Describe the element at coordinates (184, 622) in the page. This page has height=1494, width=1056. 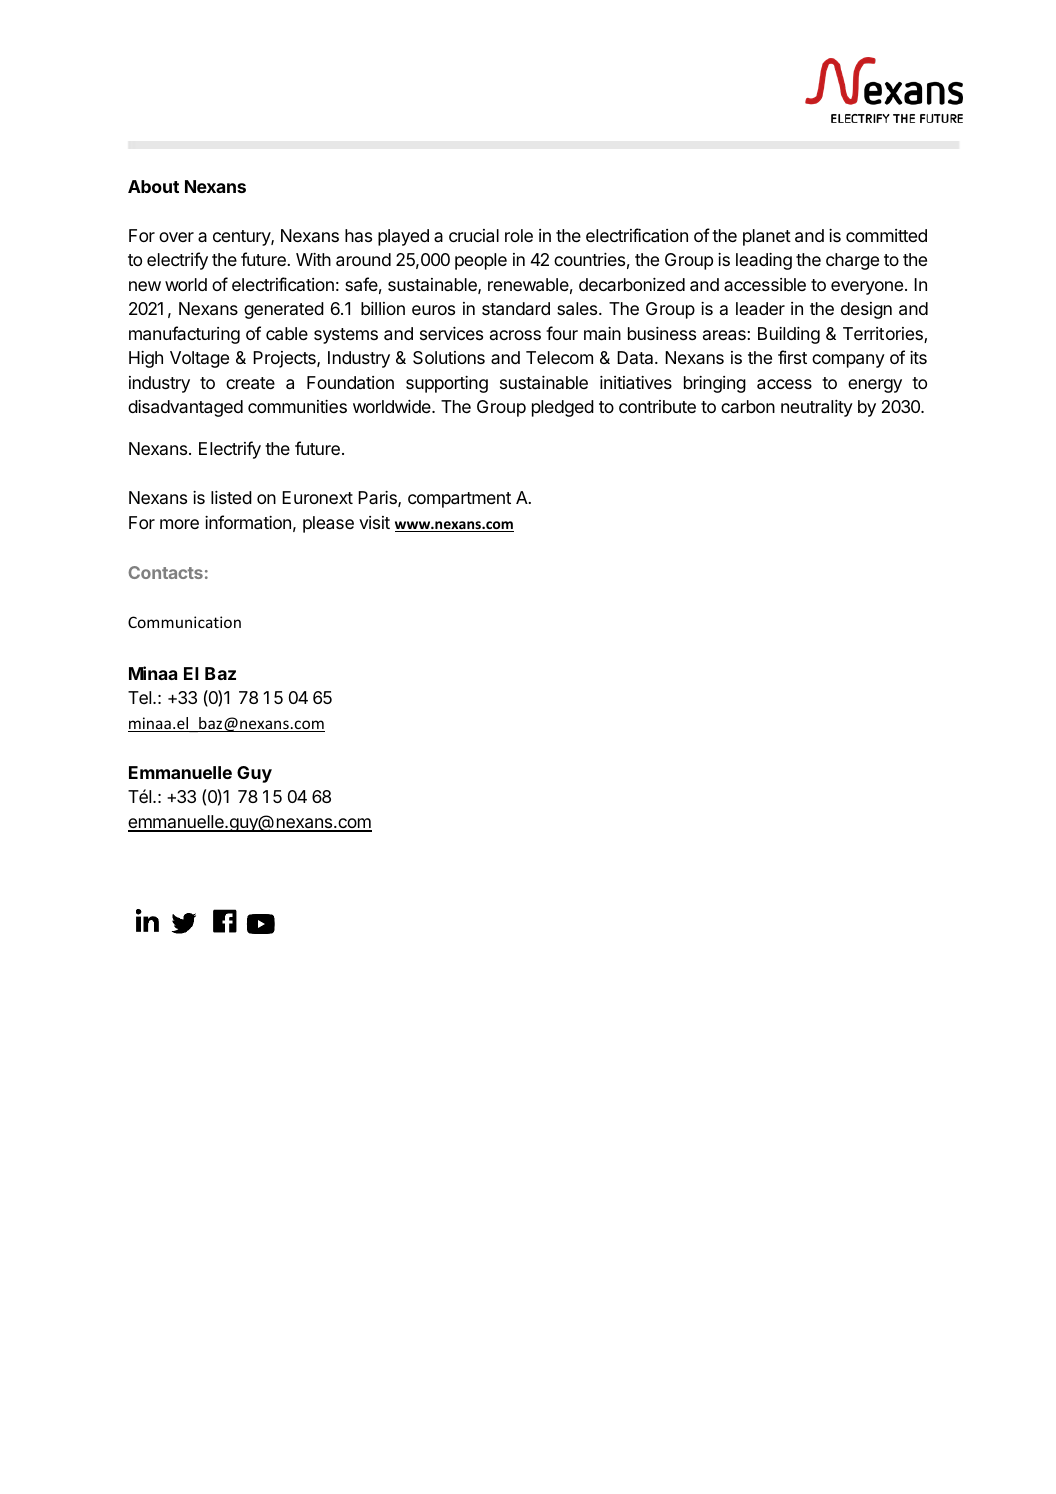
I see `Communication` at that location.
